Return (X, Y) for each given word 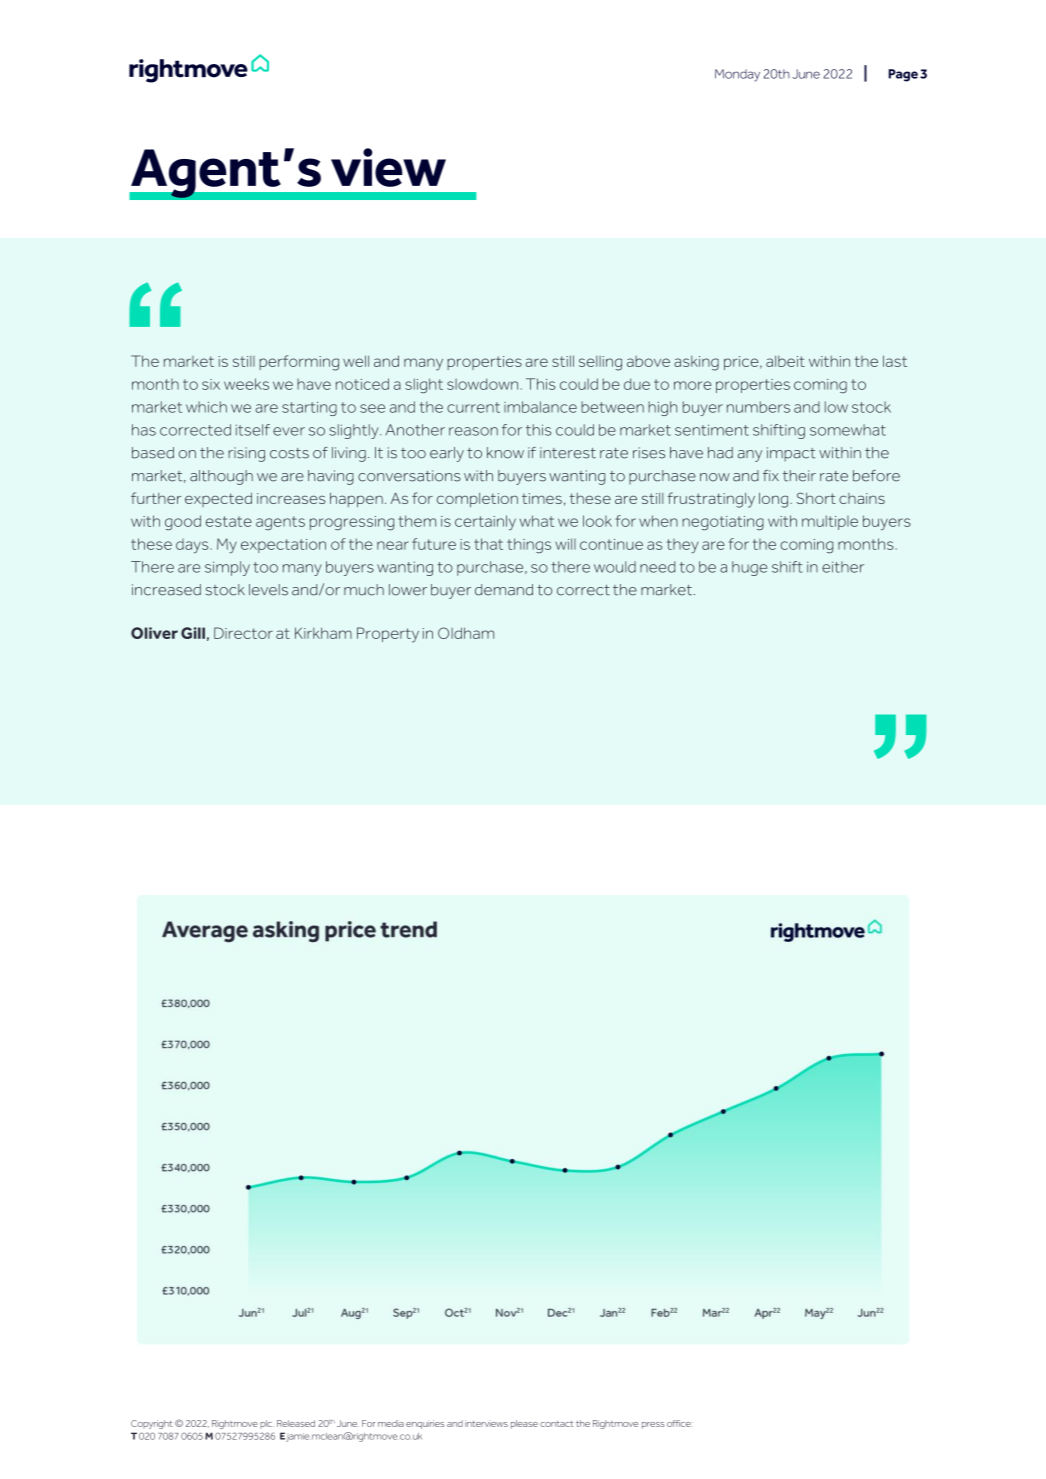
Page (903, 75)
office (679, 1423)
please (524, 1424)
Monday (737, 75)
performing (299, 363)
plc (267, 1424)
